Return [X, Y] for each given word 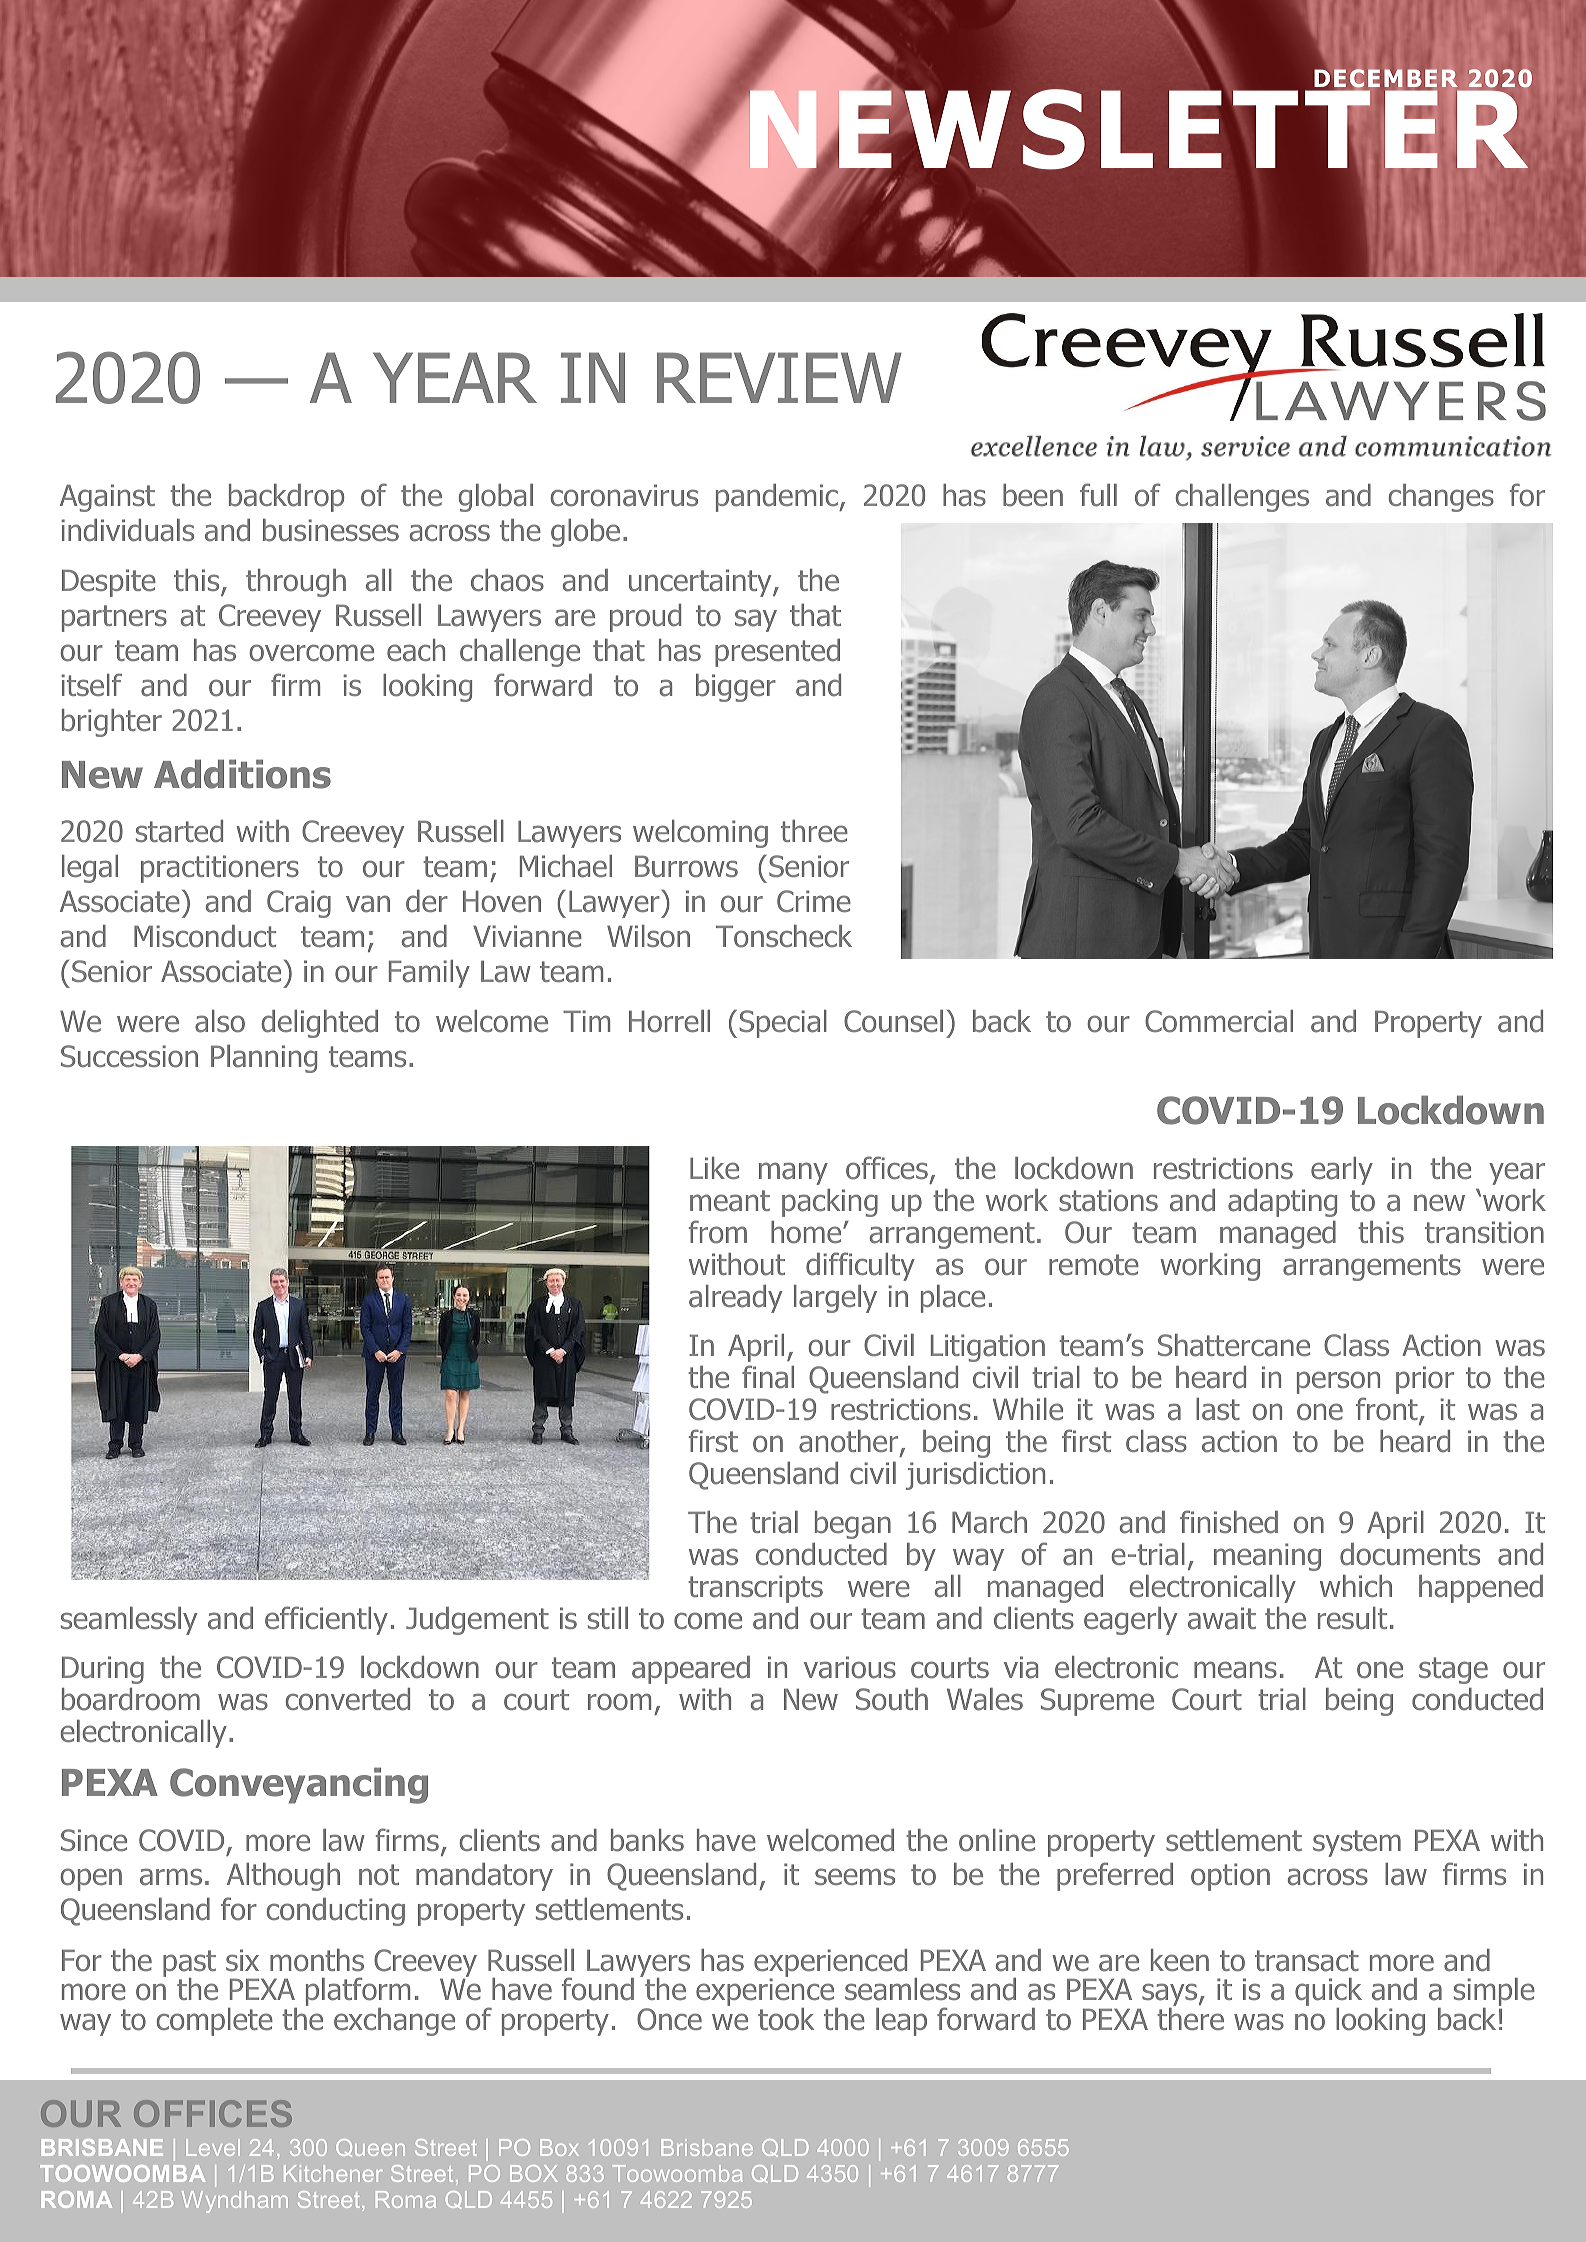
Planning [264, 1058]
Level [213, 2147]
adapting [1282, 1203]
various [850, 1667]
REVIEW [779, 377]
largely [835, 1299]
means [1235, 1670]
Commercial [1219, 1021]
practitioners [220, 869]
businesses [331, 530]
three [814, 831]
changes [1441, 498]
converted [348, 1699]
